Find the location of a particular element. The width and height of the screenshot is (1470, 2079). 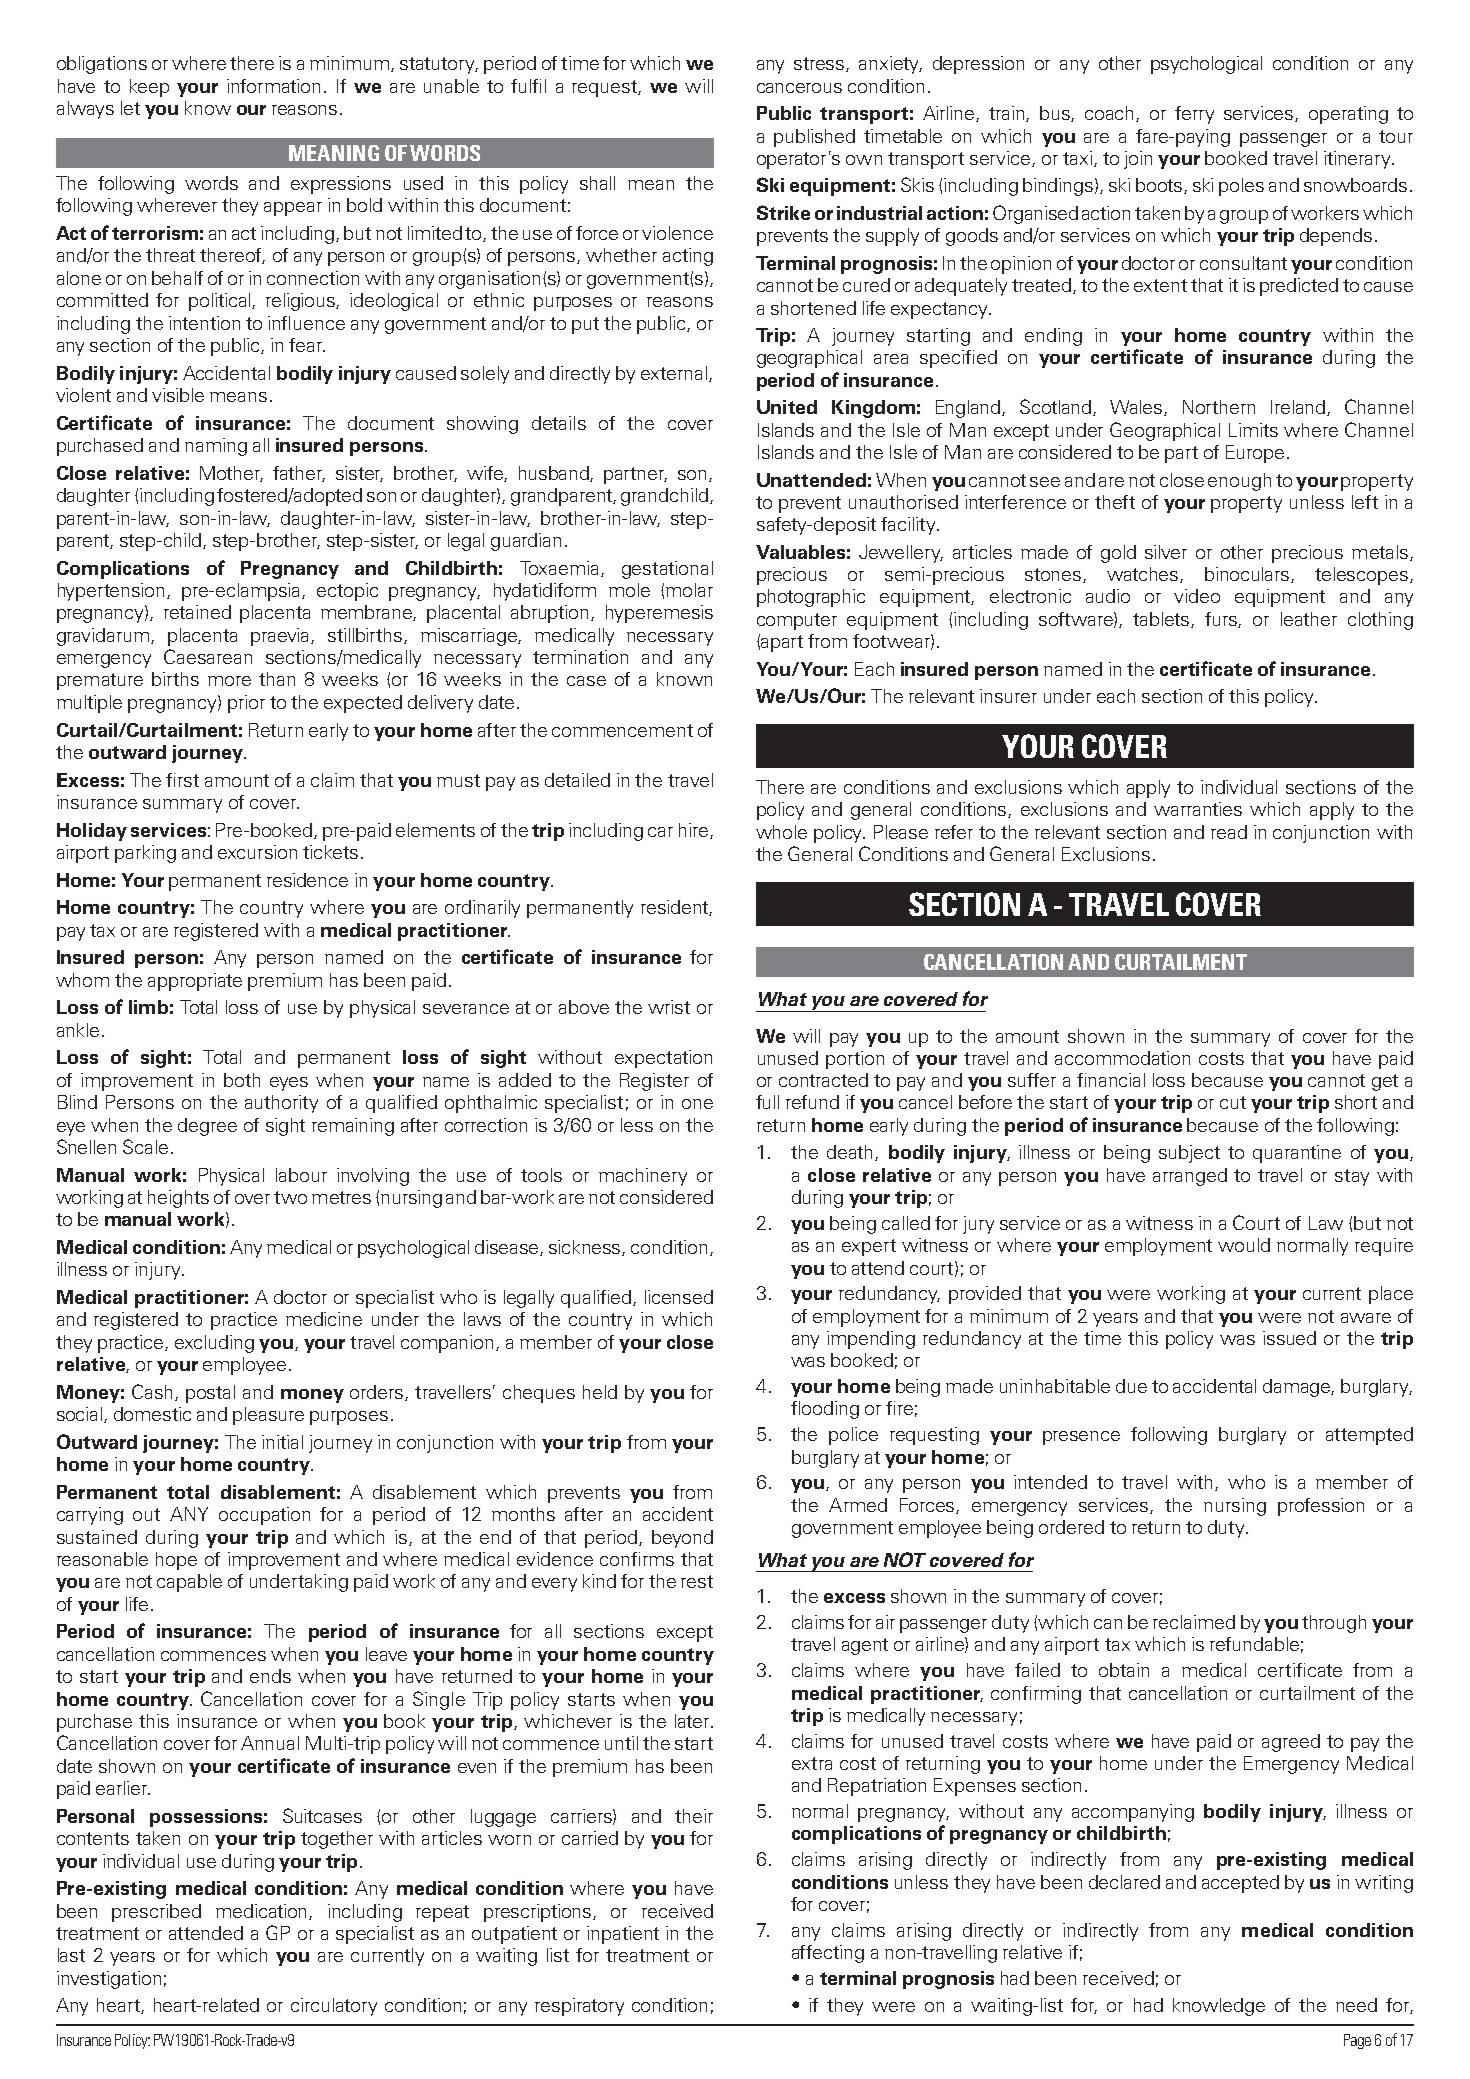

warranties is located at coordinates (1198, 809).
